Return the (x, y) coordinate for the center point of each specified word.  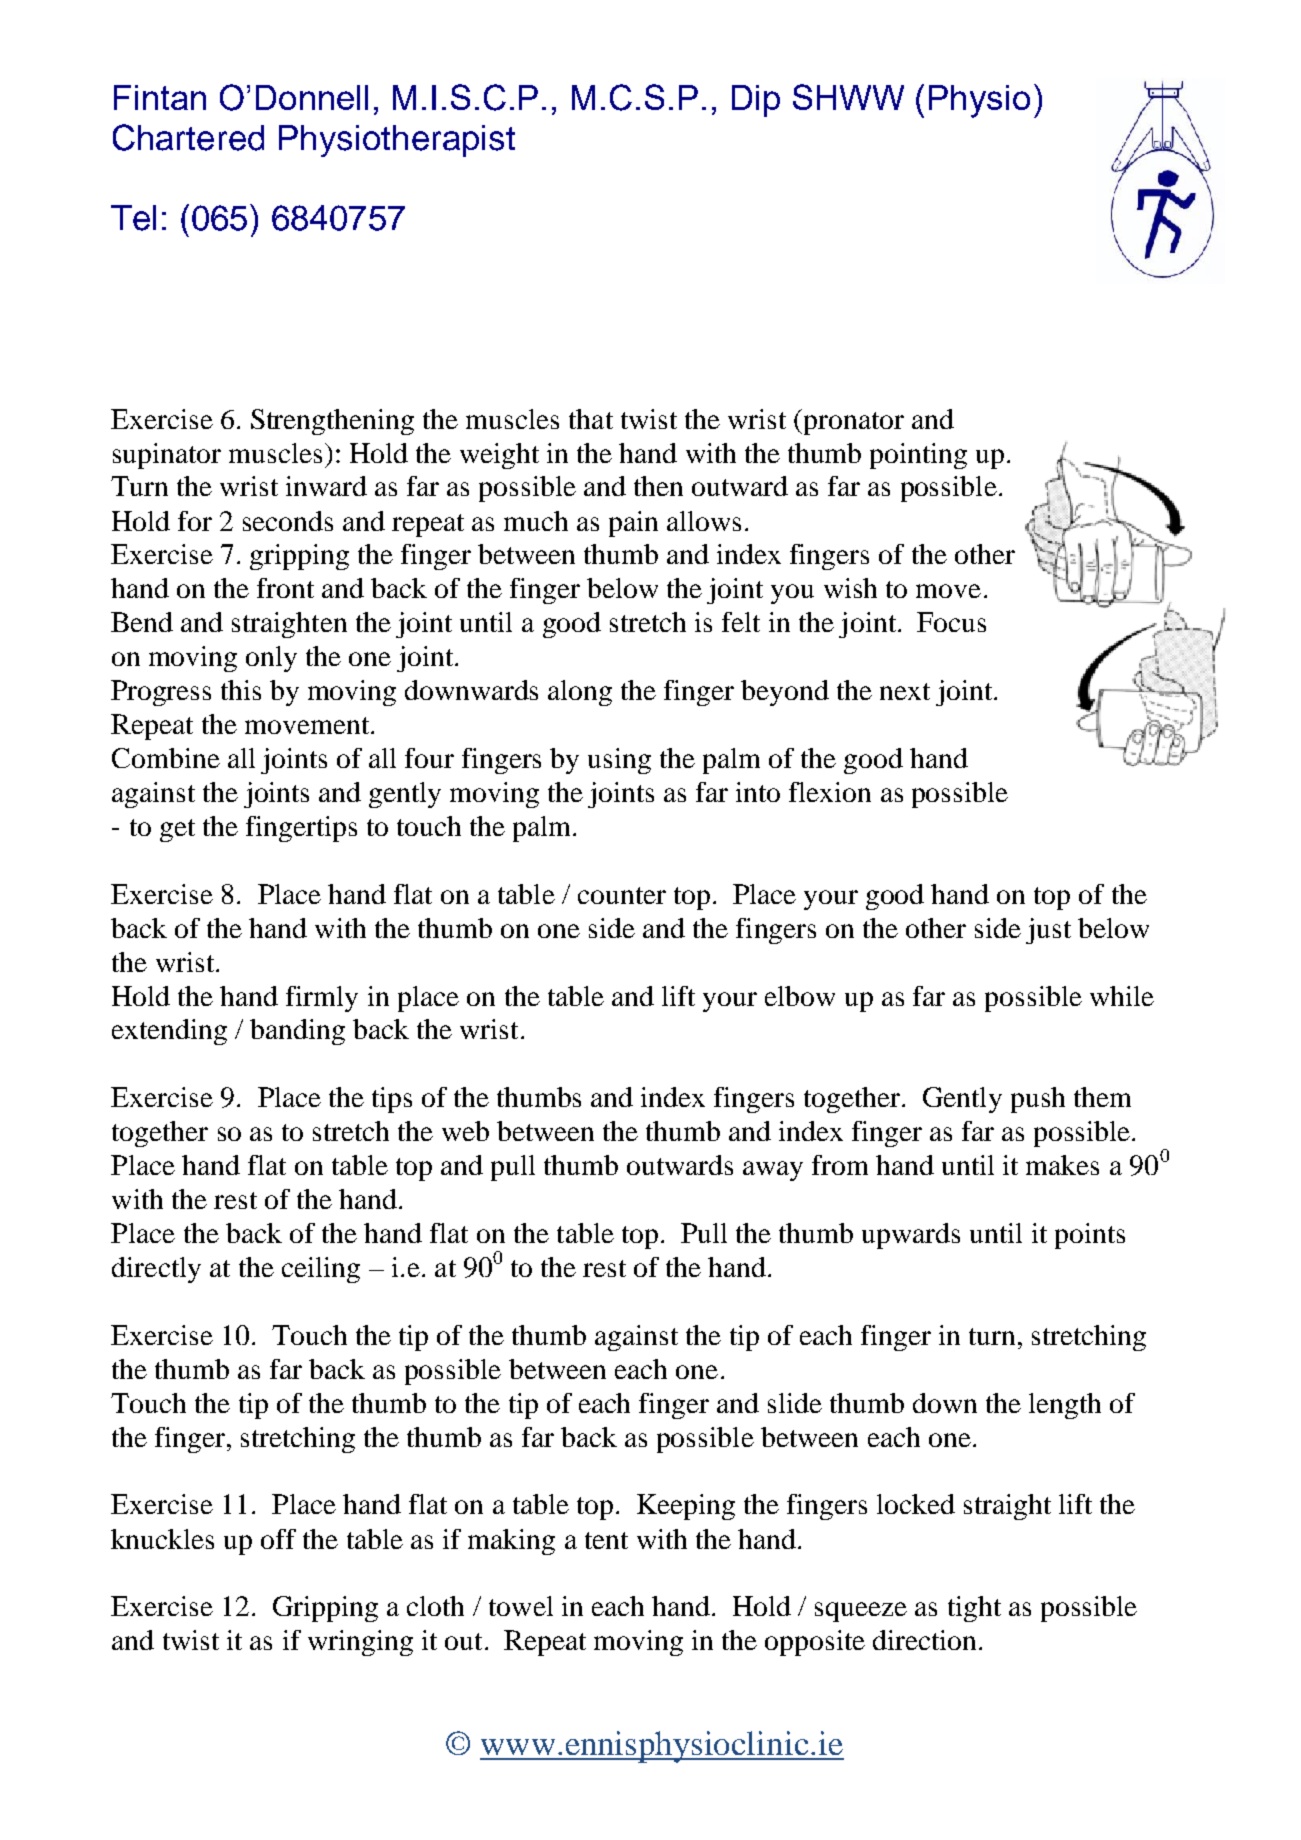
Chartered (188, 137)
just (1048, 931)
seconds (288, 521)
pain (633, 524)
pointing (918, 456)
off (278, 1539)
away (773, 1171)
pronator (854, 423)
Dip (756, 101)
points (1090, 1236)
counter (622, 895)
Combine (166, 758)
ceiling (321, 1270)
